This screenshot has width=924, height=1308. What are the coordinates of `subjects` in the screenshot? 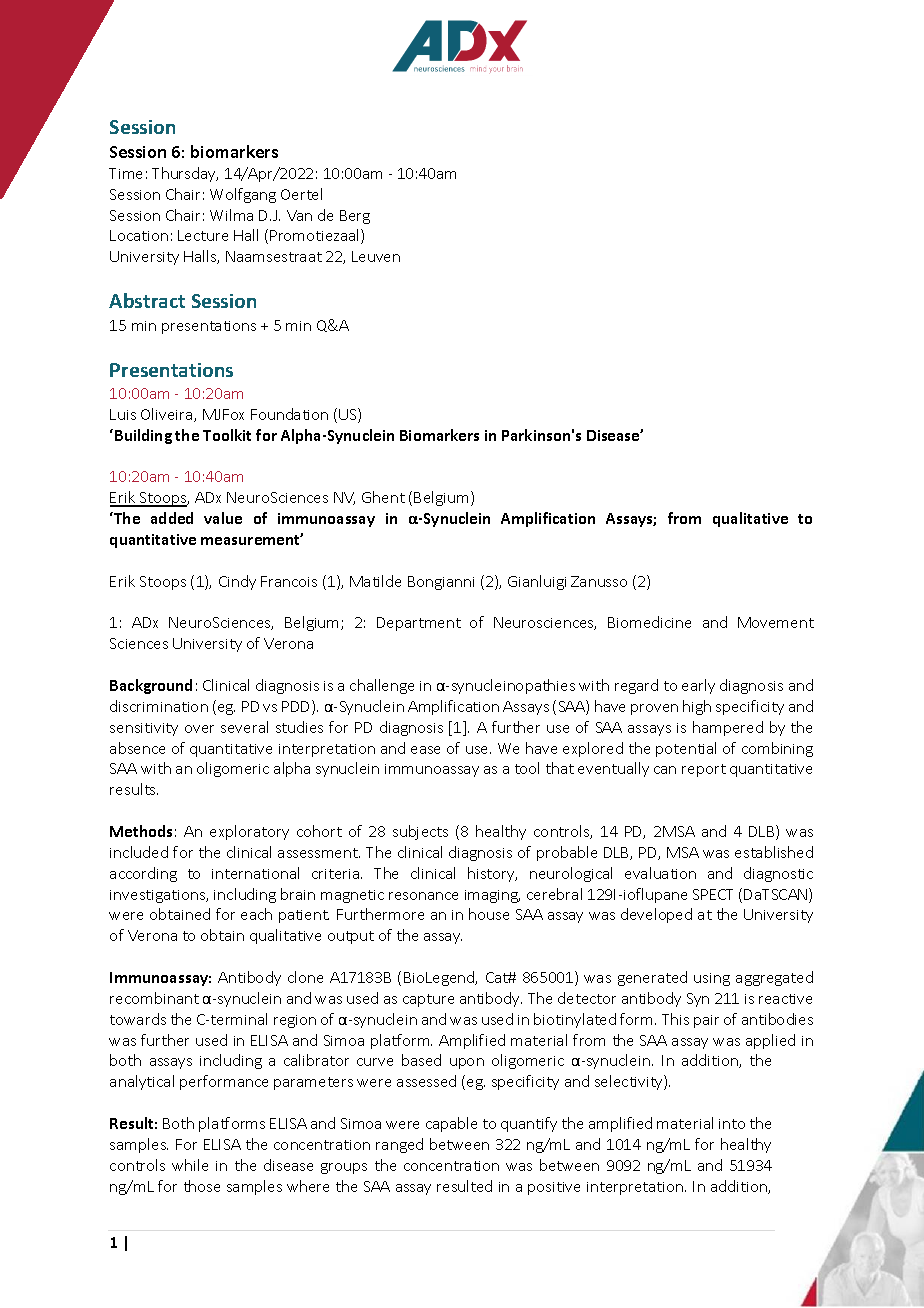 It's located at (420, 832).
